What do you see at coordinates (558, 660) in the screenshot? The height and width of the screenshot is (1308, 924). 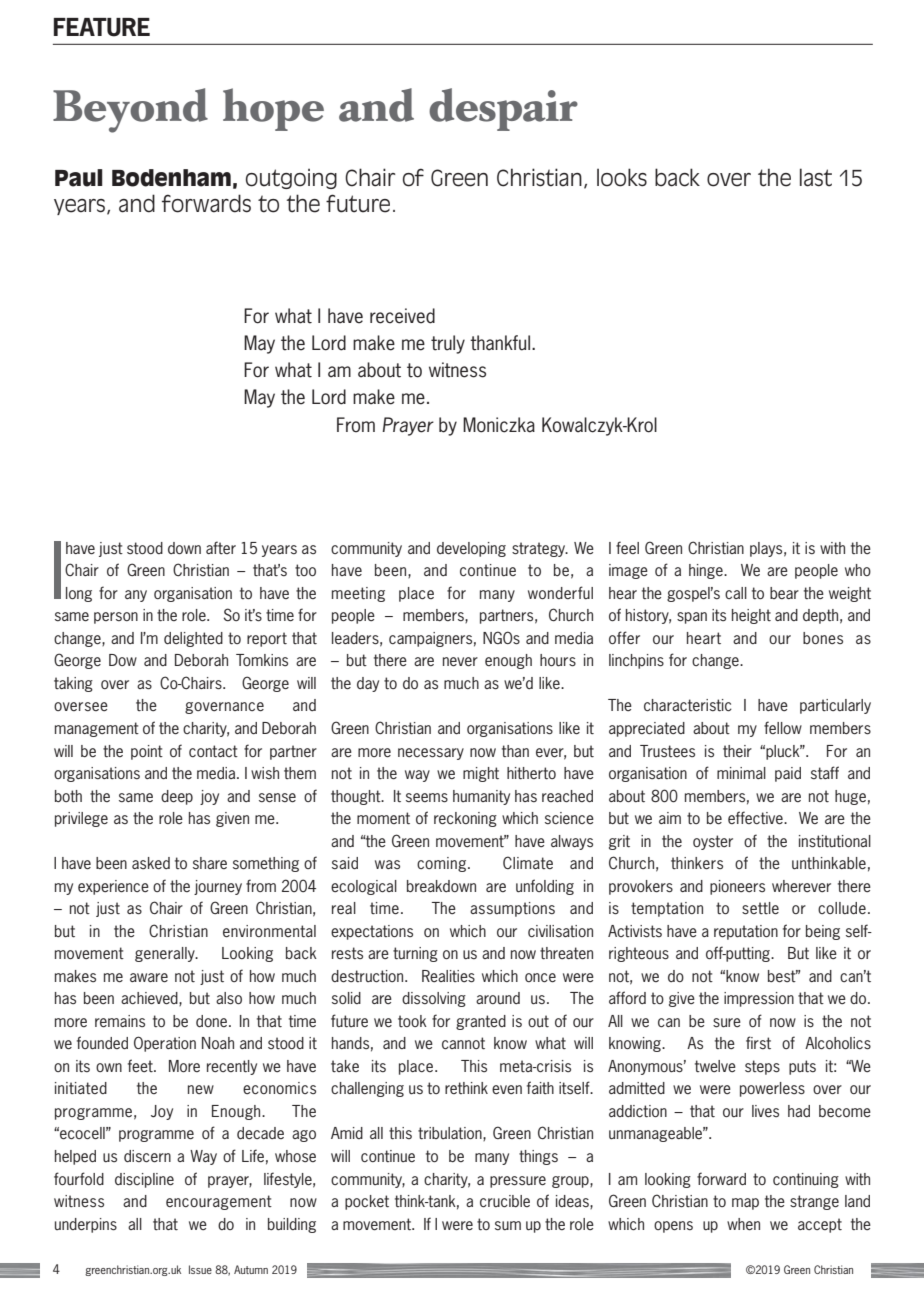 I see `hours` at bounding box center [558, 660].
